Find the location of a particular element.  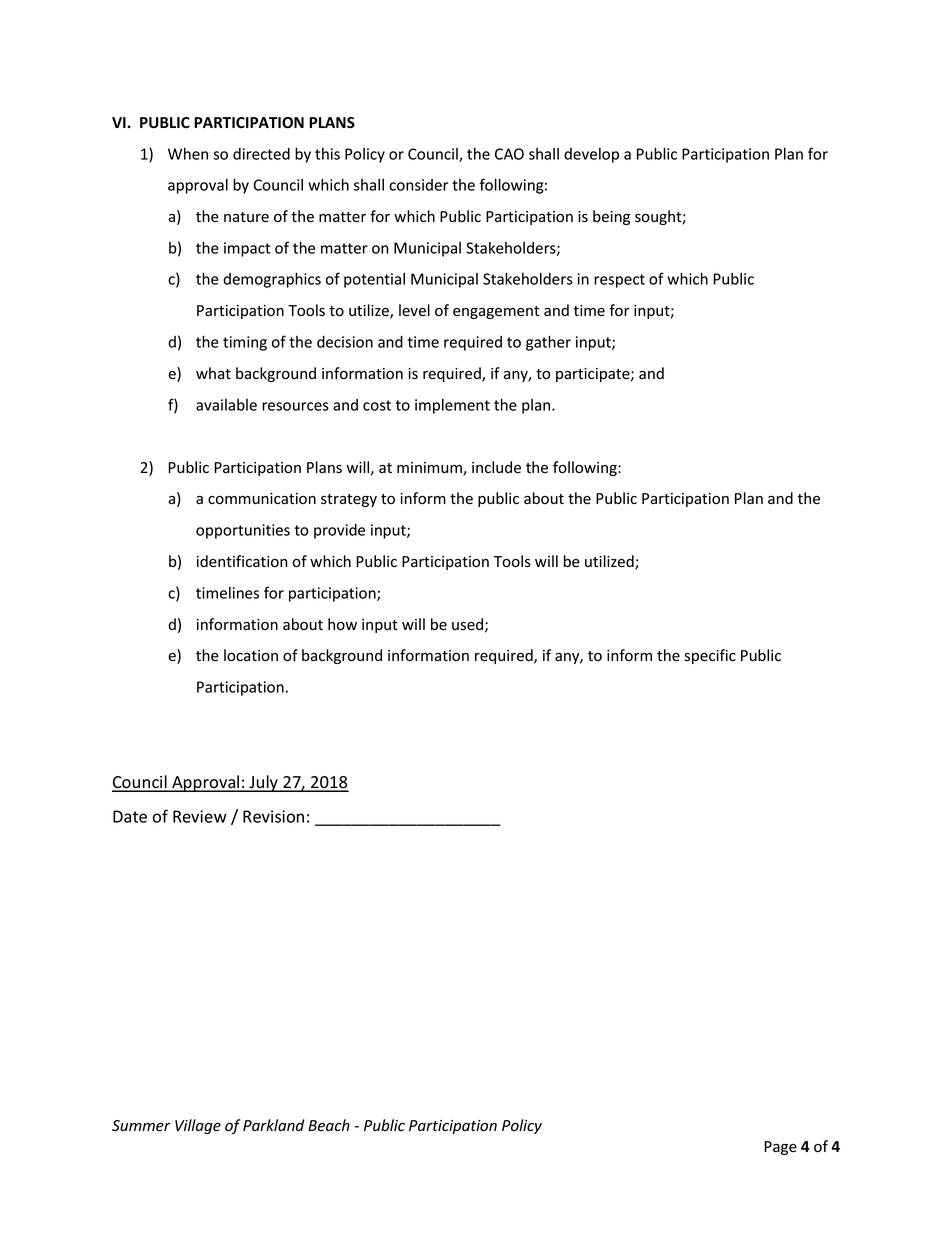

Beach is located at coordinates (329, 1125).
